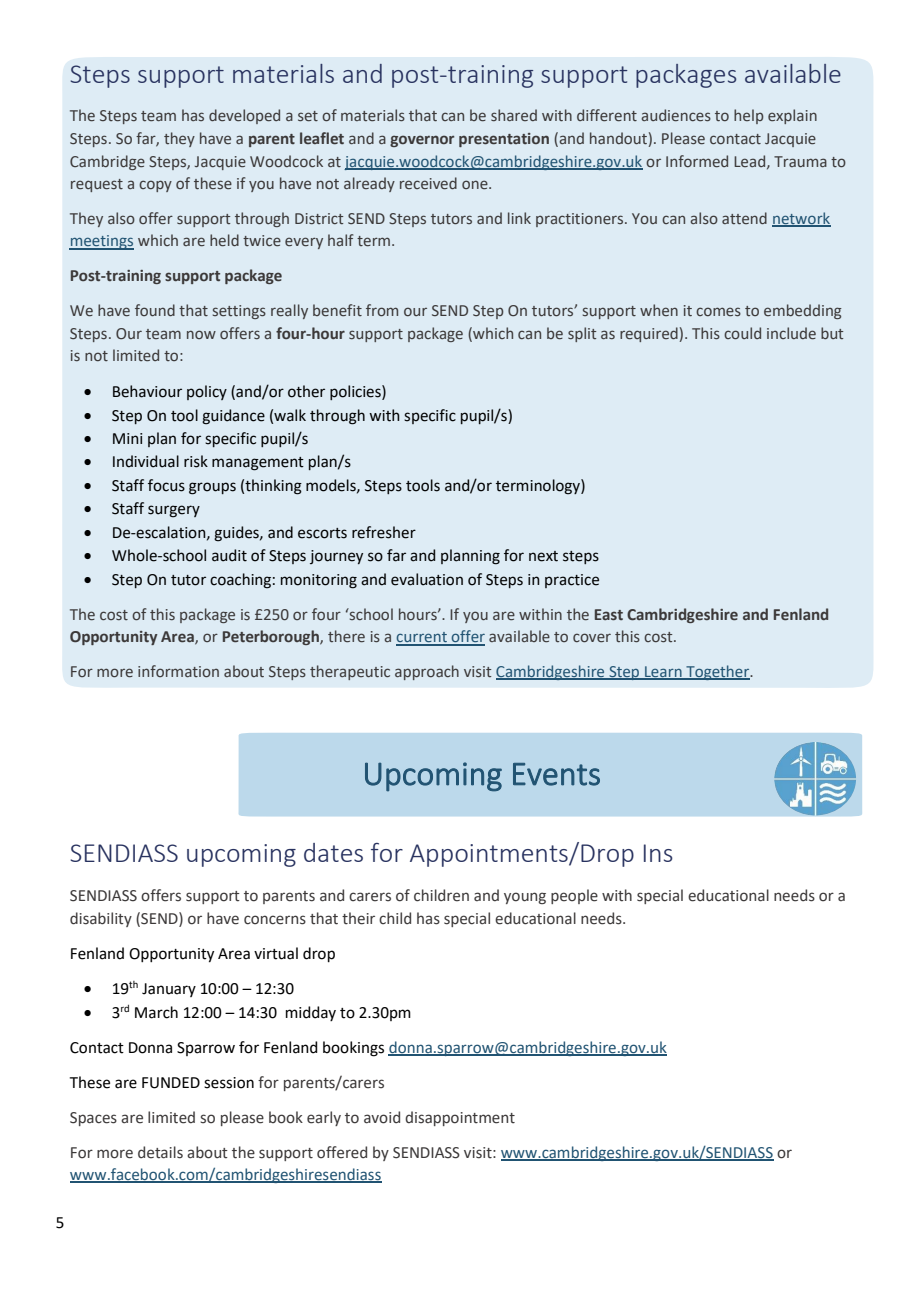 The width and height of the screenshot is (924, 1308). Describe the element at coordinates (658, 853) in the screenshot. I see `Ins` at that location.
